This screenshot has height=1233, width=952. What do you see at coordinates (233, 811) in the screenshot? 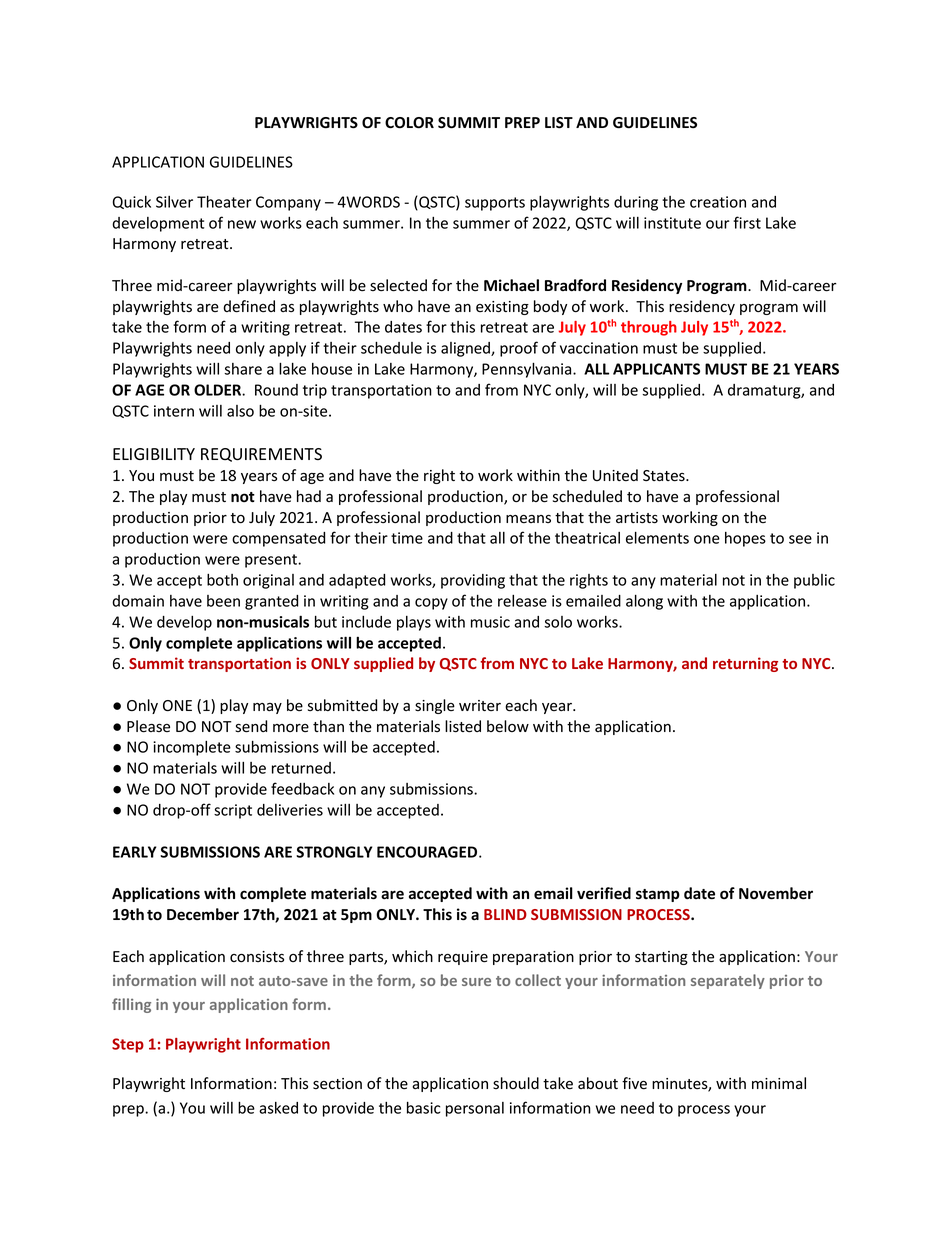
I see `script` at bounding box center [233, 811].
